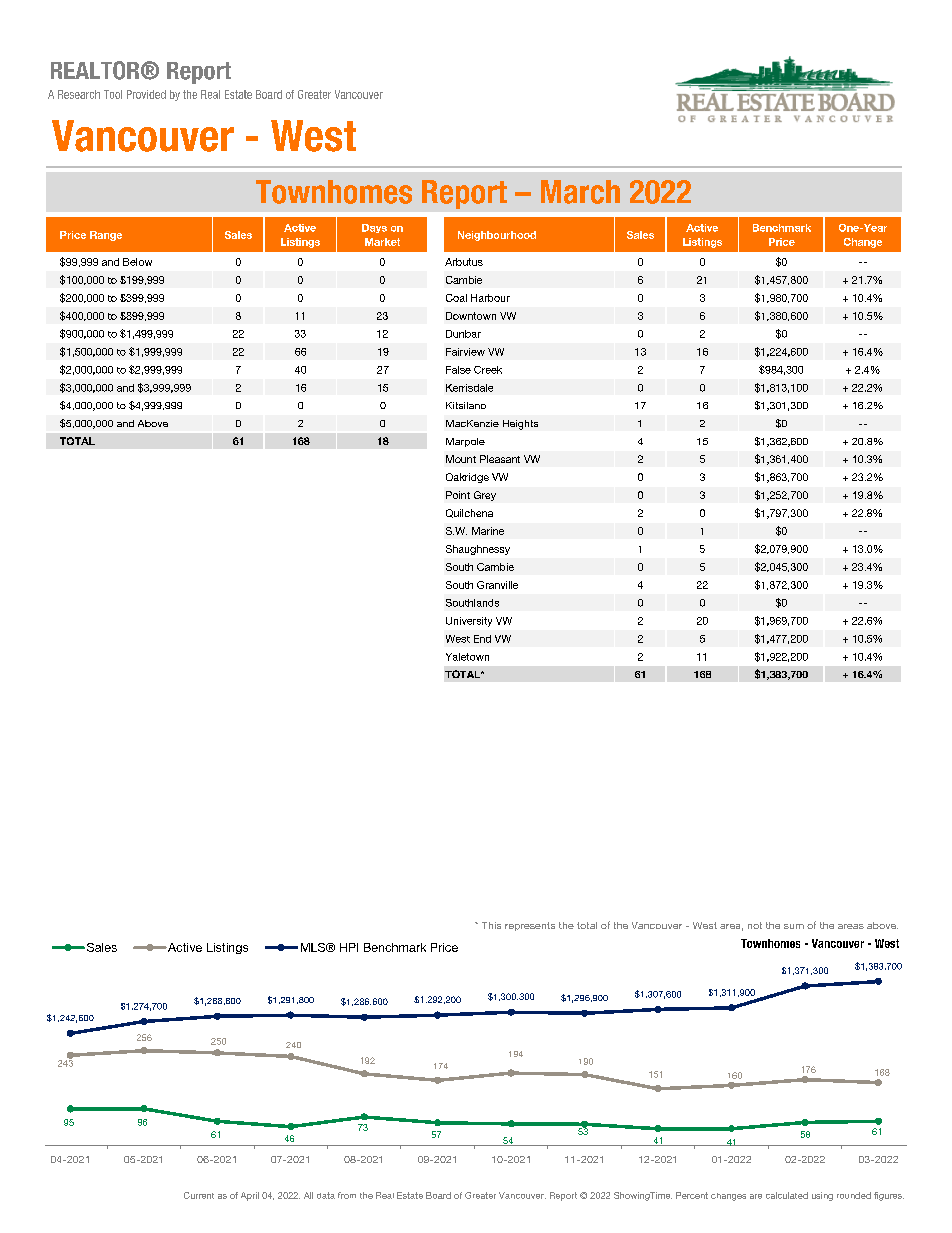  I want to click on Granville, so click(497, 585).
